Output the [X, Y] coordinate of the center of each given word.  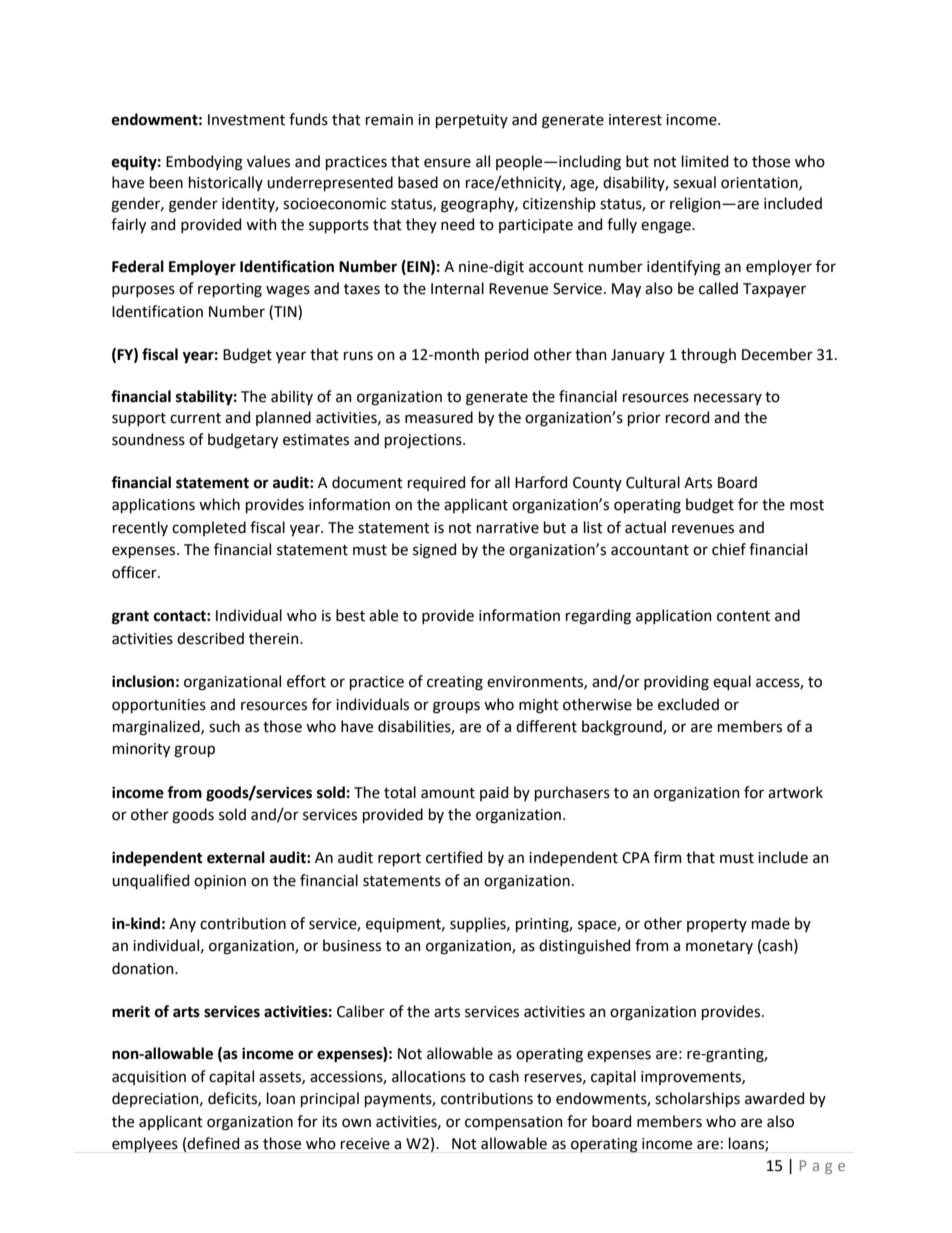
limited [705, 161]
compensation [514, 1123]
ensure [447, 163]
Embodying [204, 163]
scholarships [697, 1099]
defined [213, 1143]
